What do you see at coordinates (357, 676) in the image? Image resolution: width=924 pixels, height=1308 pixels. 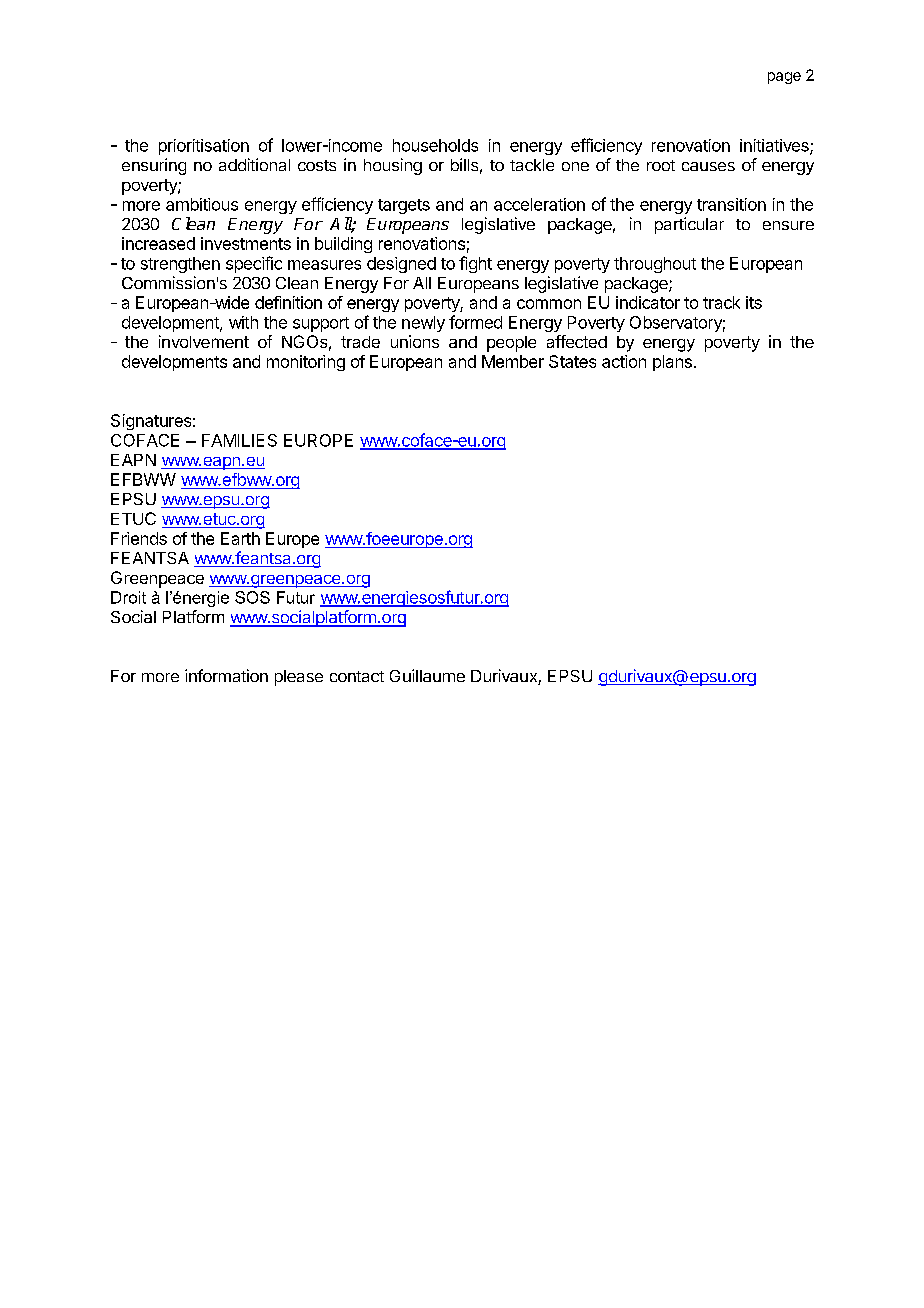 I see `contact` at bounding box center [357, 676].
